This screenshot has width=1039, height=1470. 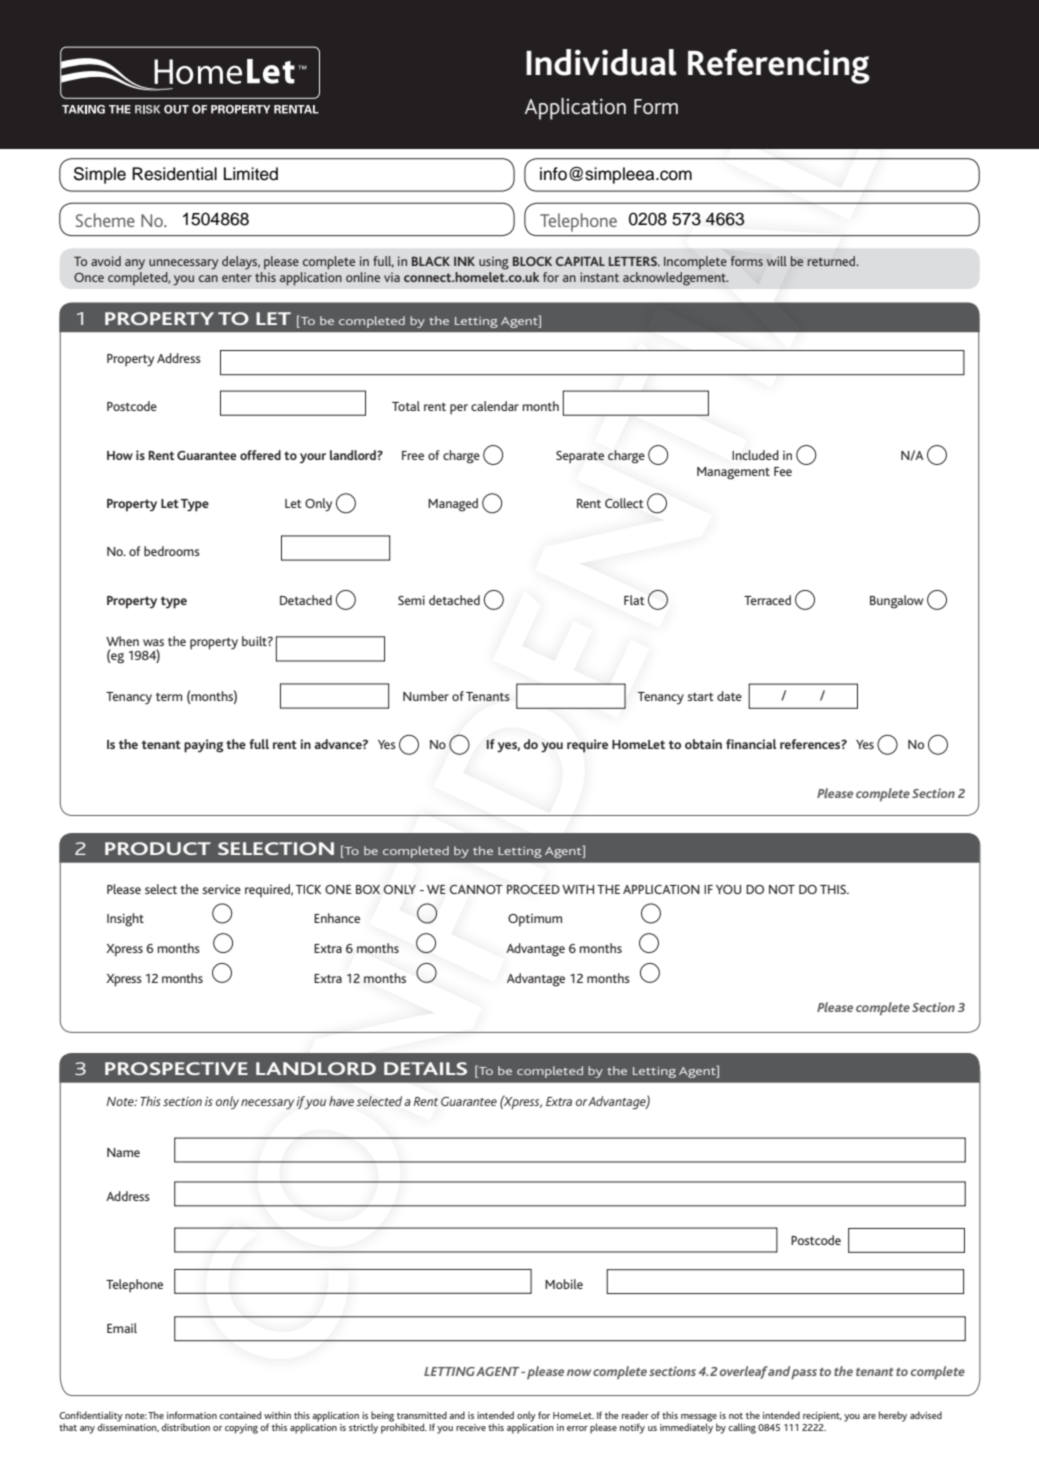 I want to click on receive, so click(x=471, y=1427).
